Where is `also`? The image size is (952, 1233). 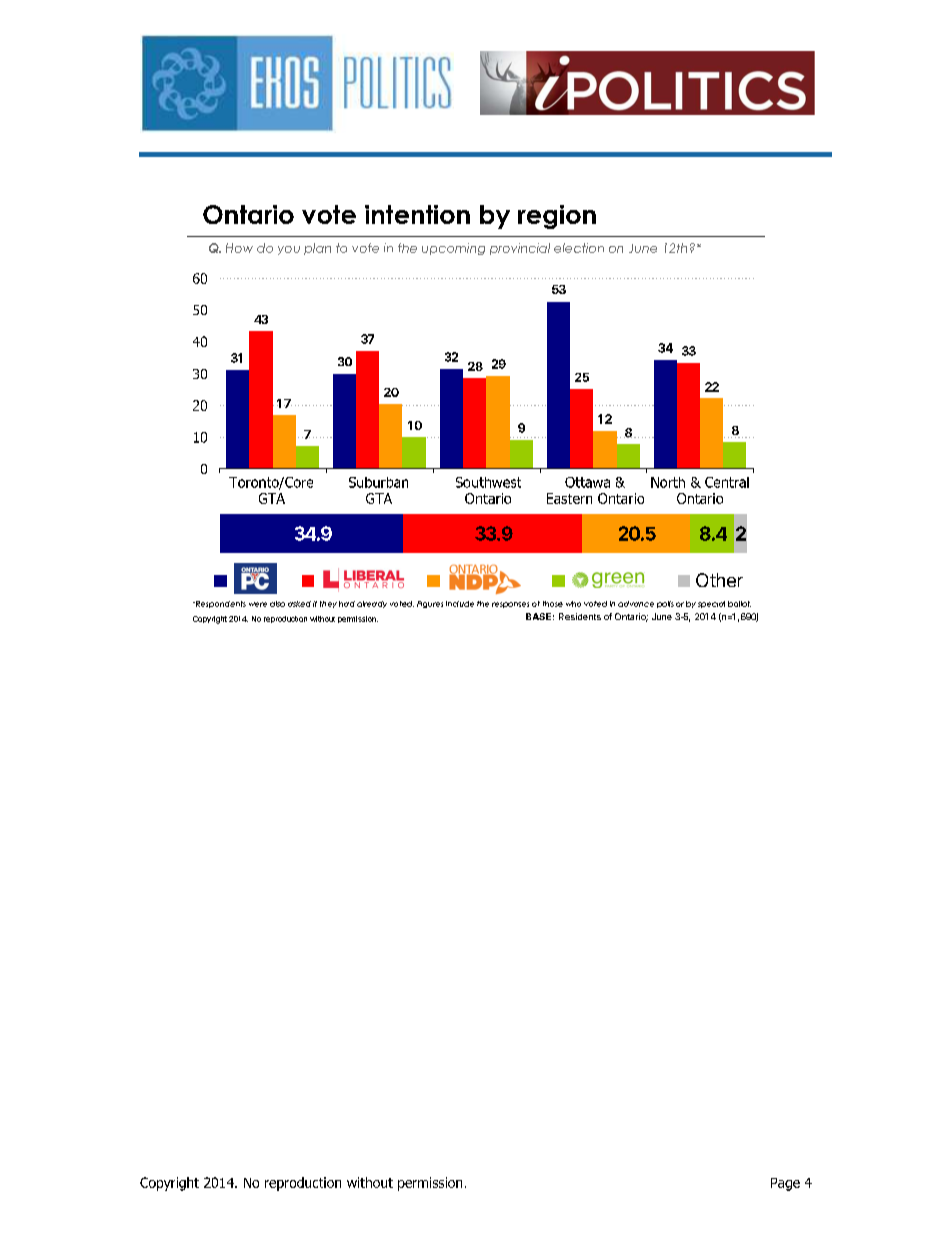 also is located at coordinates (277, 604).
